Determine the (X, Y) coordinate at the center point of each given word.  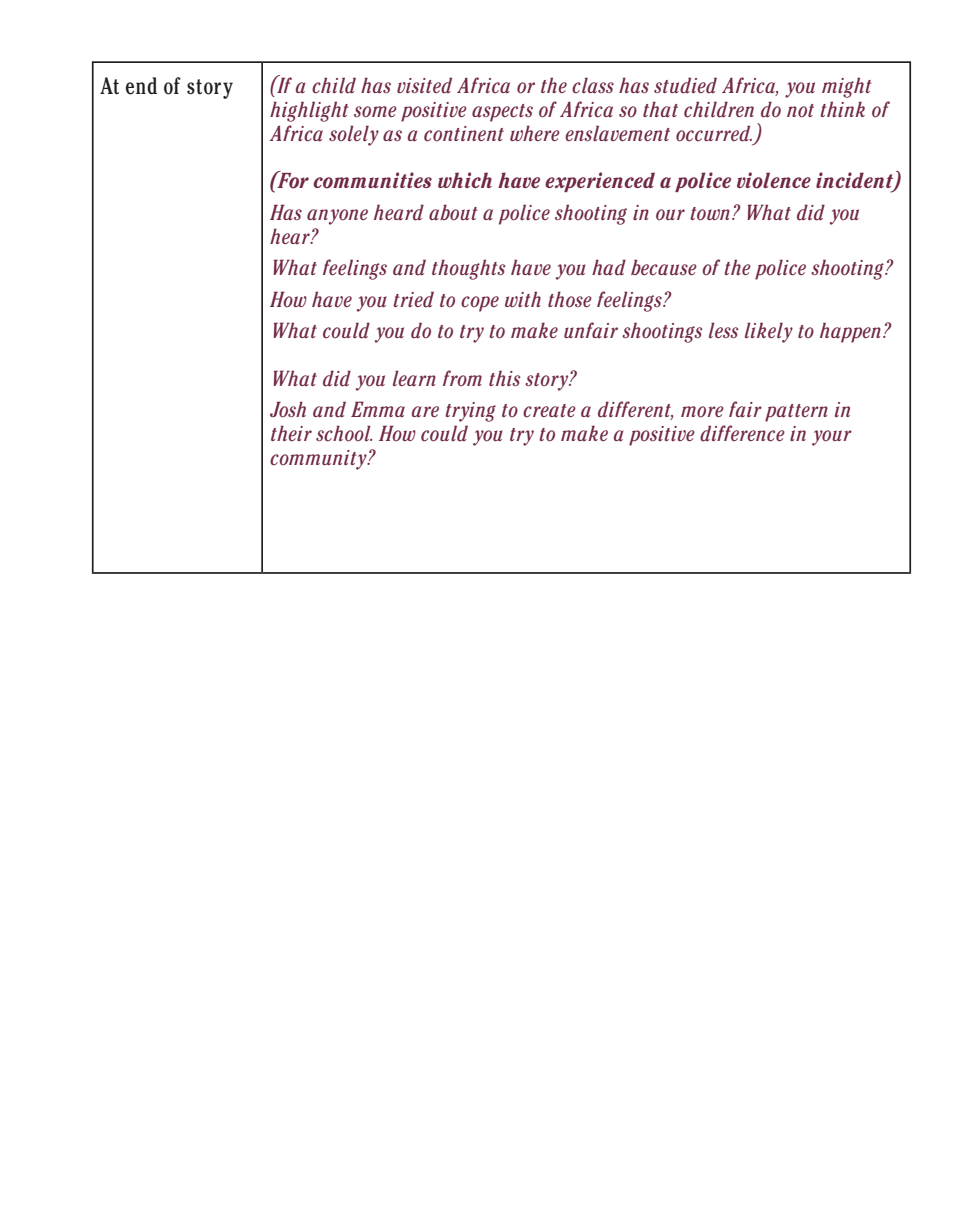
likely (769, 332)
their (291, 433)
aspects (502, 113)
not (800, 111)
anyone (337, 217)
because (664, 267)
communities (372, 180)
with (523, 299)
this (504, 378)
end (141, 86)
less (723, 330)
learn (414, 378)
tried (413, 299)
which (465, 180)
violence (774, 180)
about (453, 212)
